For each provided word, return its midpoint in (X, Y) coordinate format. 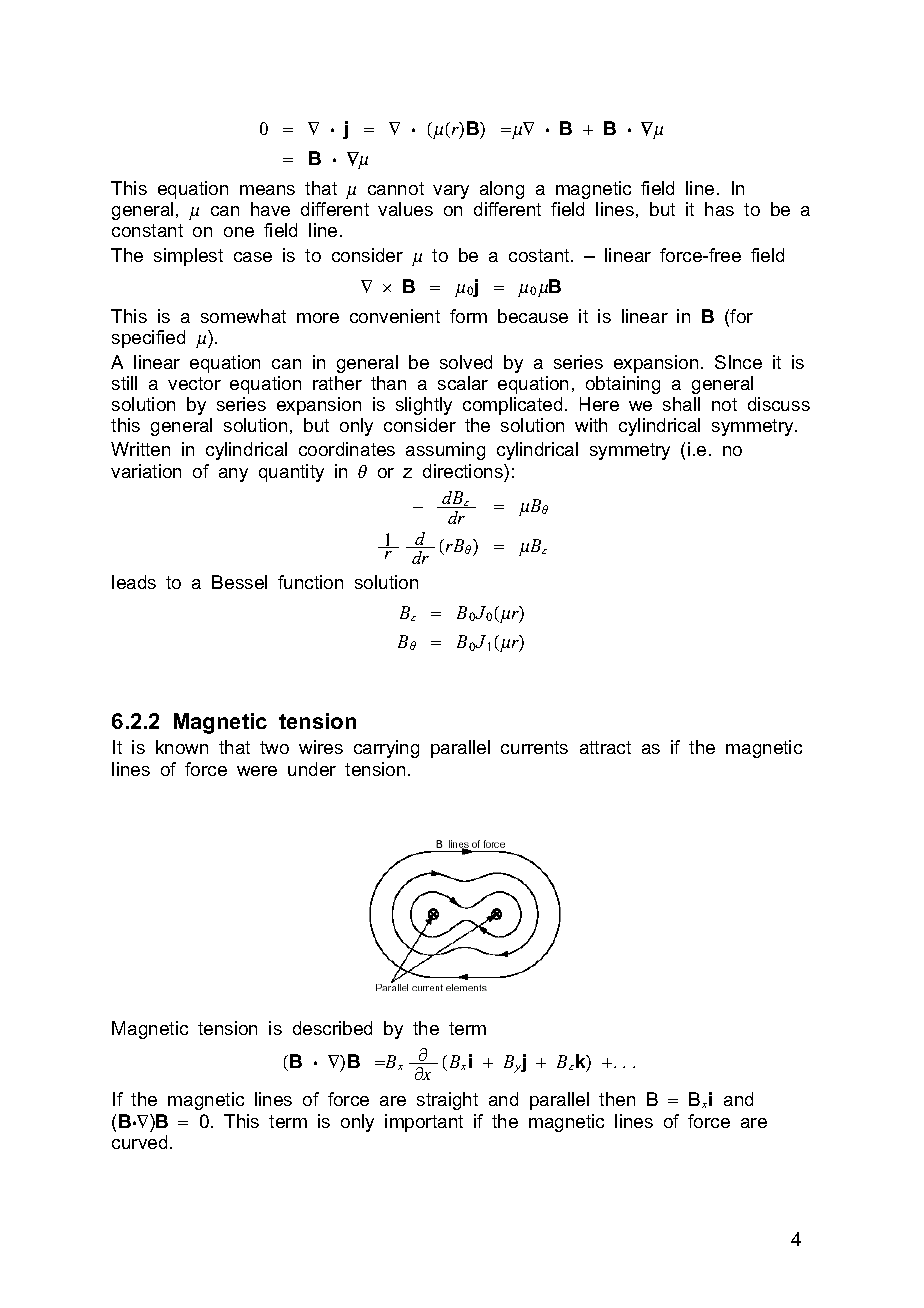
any (233, 475)
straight (447, 1101)
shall (681, 404)
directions (464, 471)
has (719, 209)
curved (139, 1142)
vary (451, 192)
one (239, 232)
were (257, 771)
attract (605, 747)
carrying (386, 749)
